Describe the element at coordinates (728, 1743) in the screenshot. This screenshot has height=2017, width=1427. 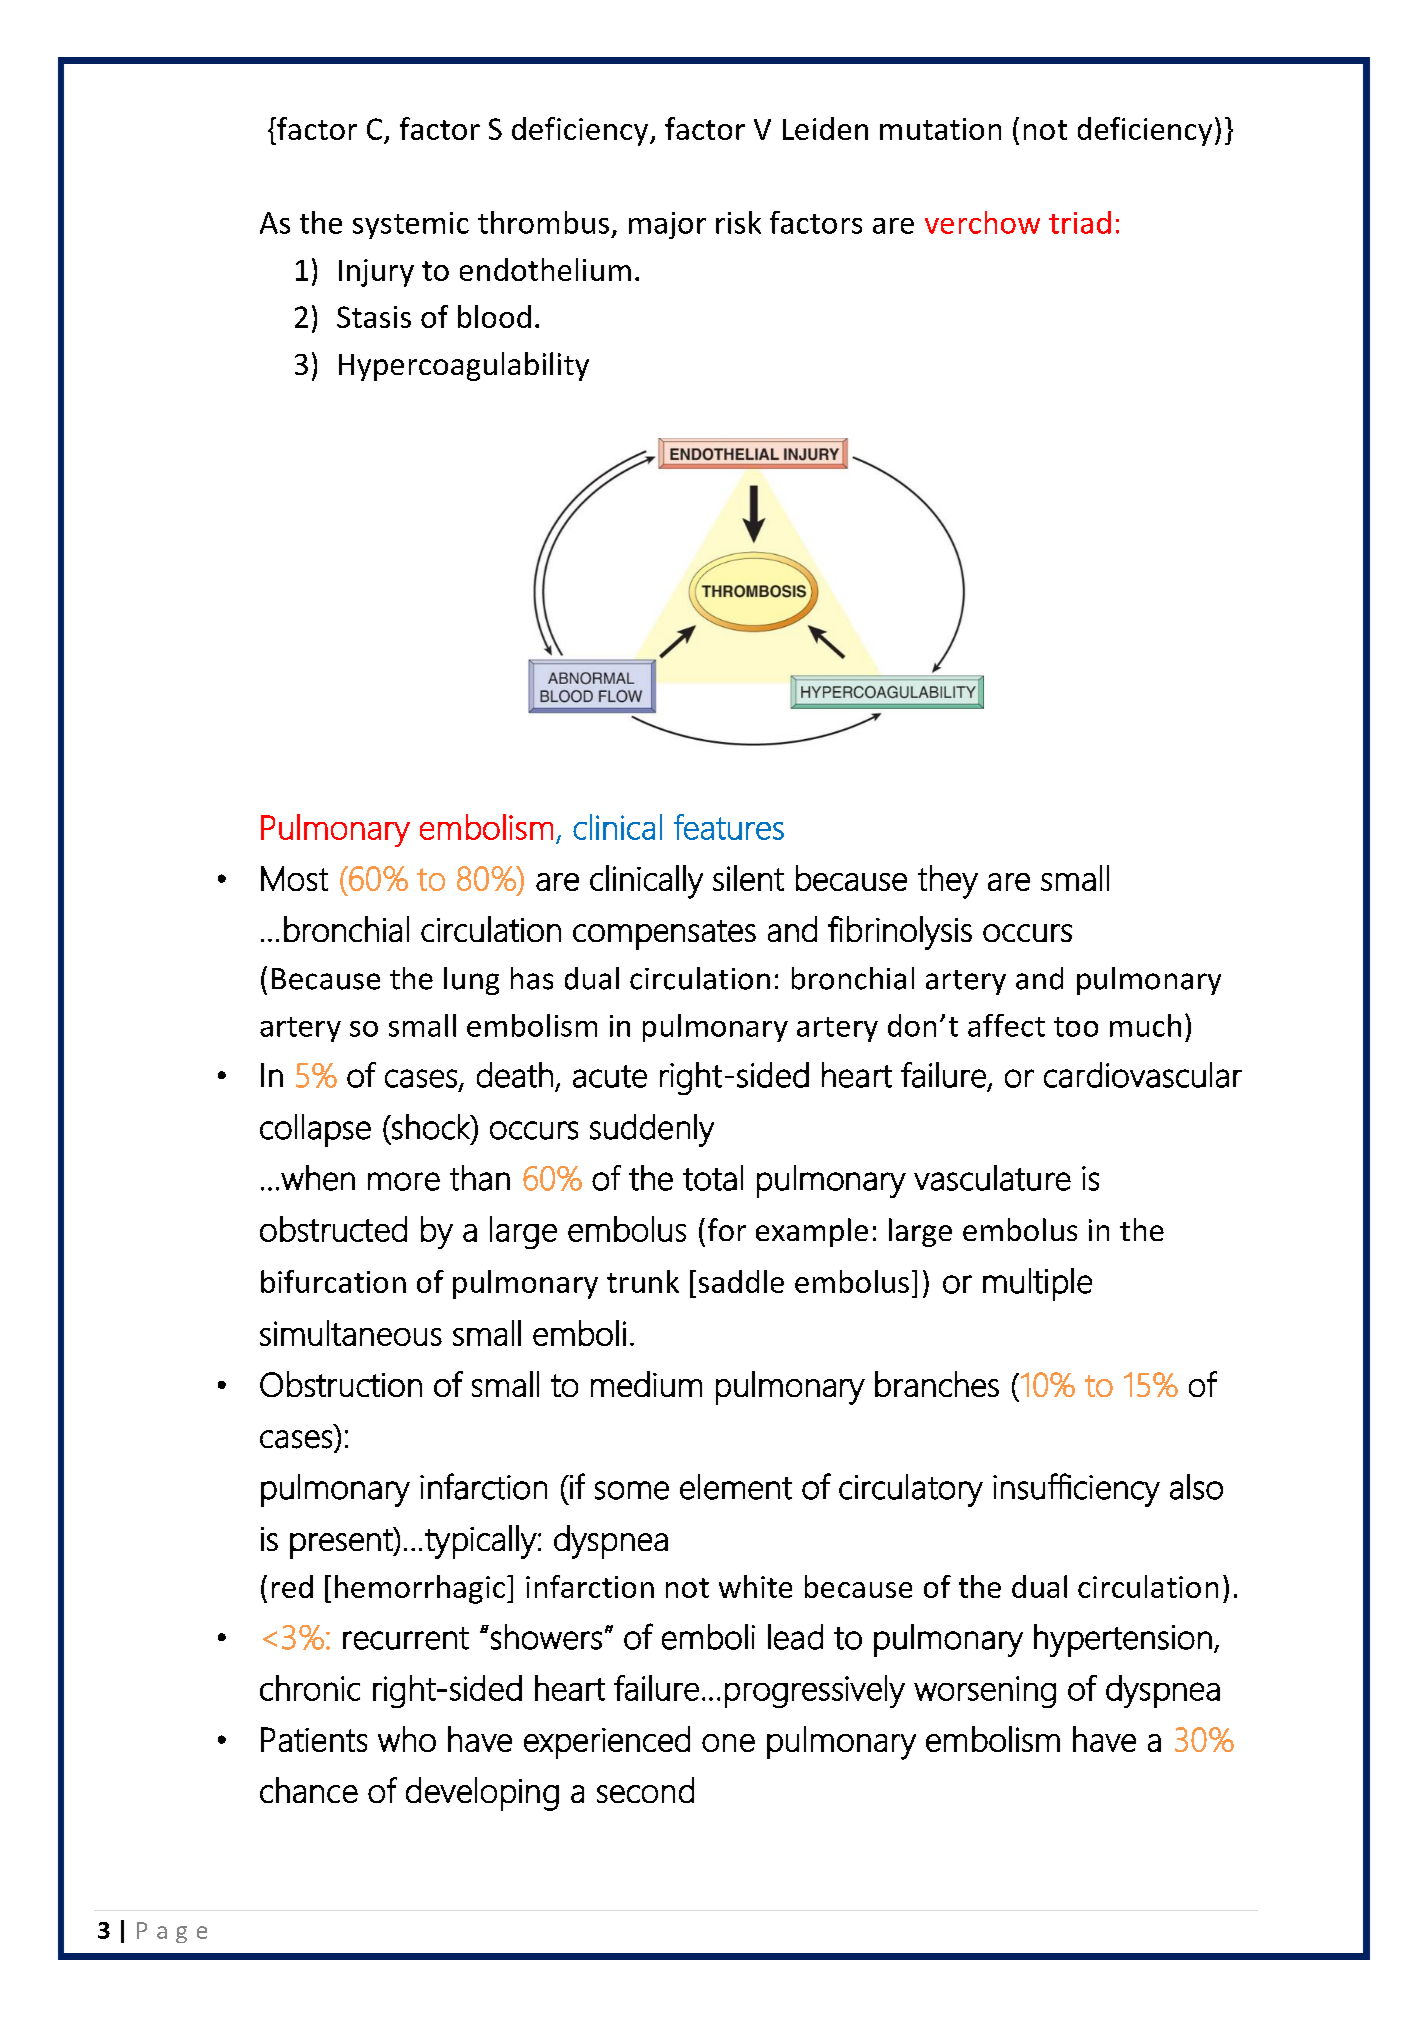
I see `one` at that location.
